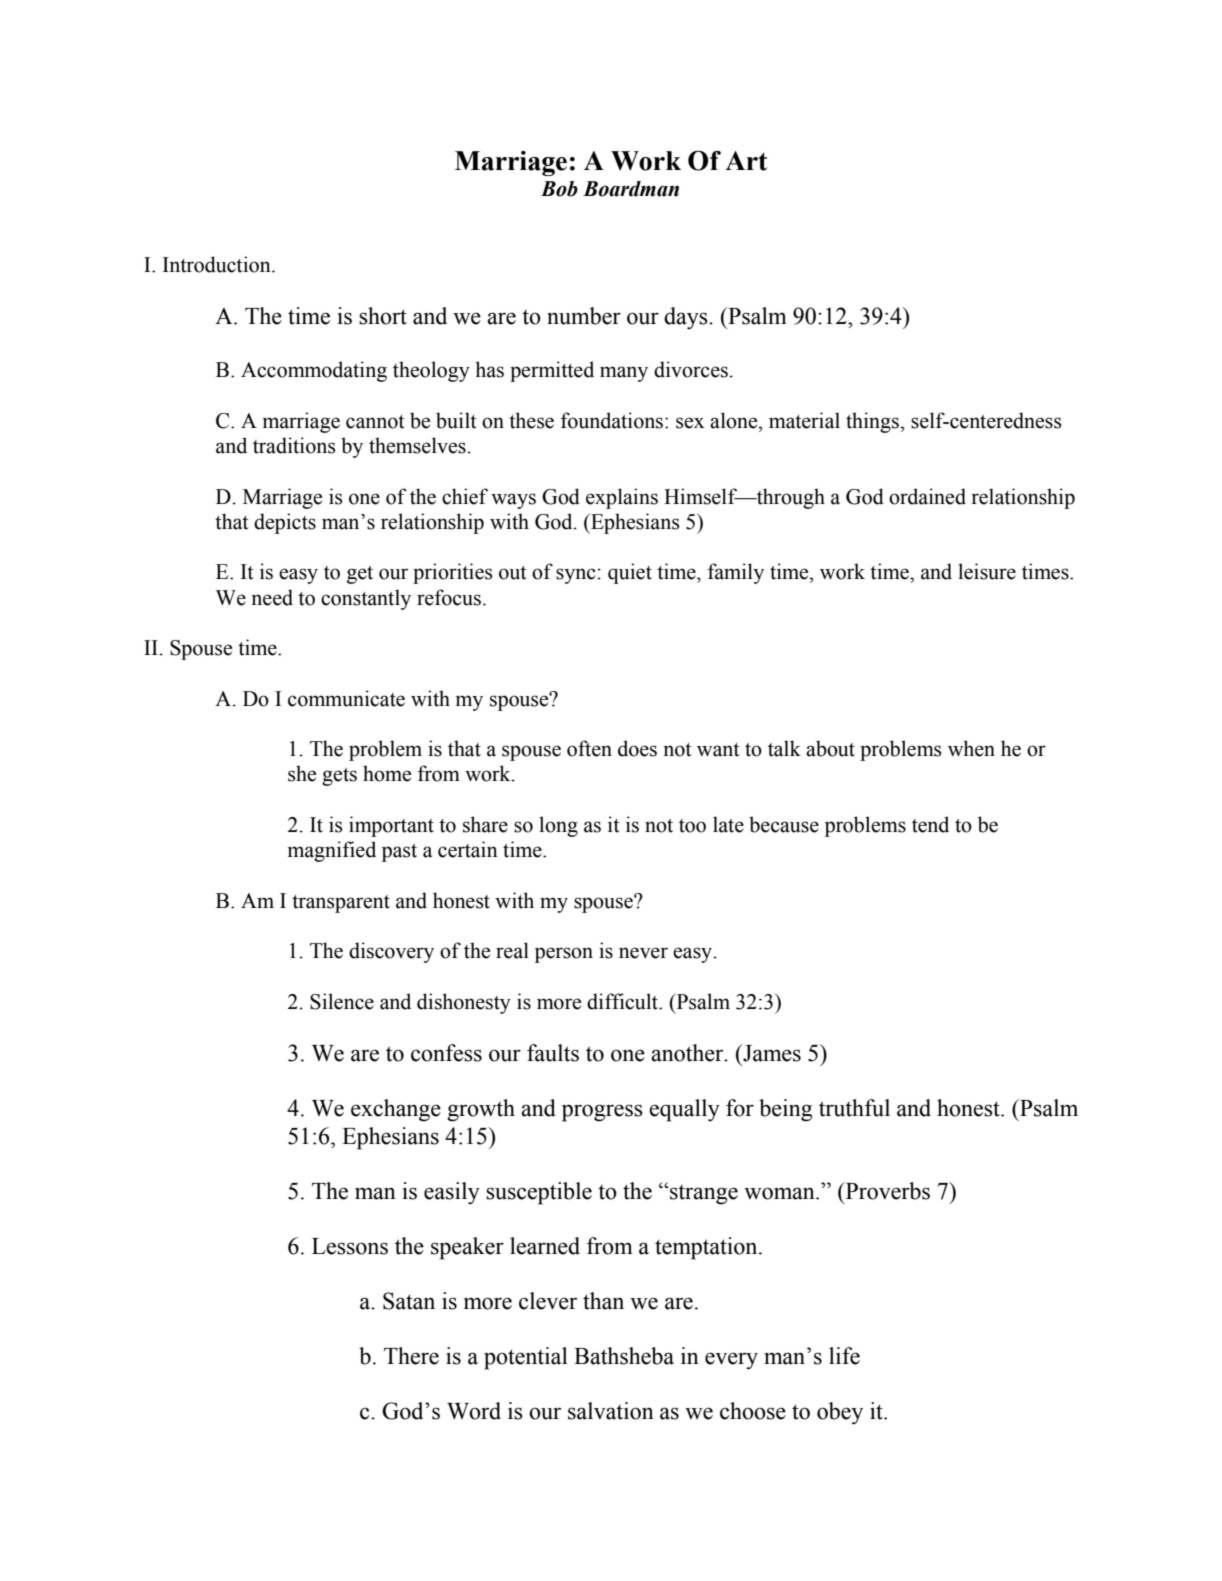 Image resolution: width=1222 pixels, height=1581 pixels. What do you see at coordinates (285, 523) in the screenshot?
I see `depicts` at bounding box center [285, 523].
